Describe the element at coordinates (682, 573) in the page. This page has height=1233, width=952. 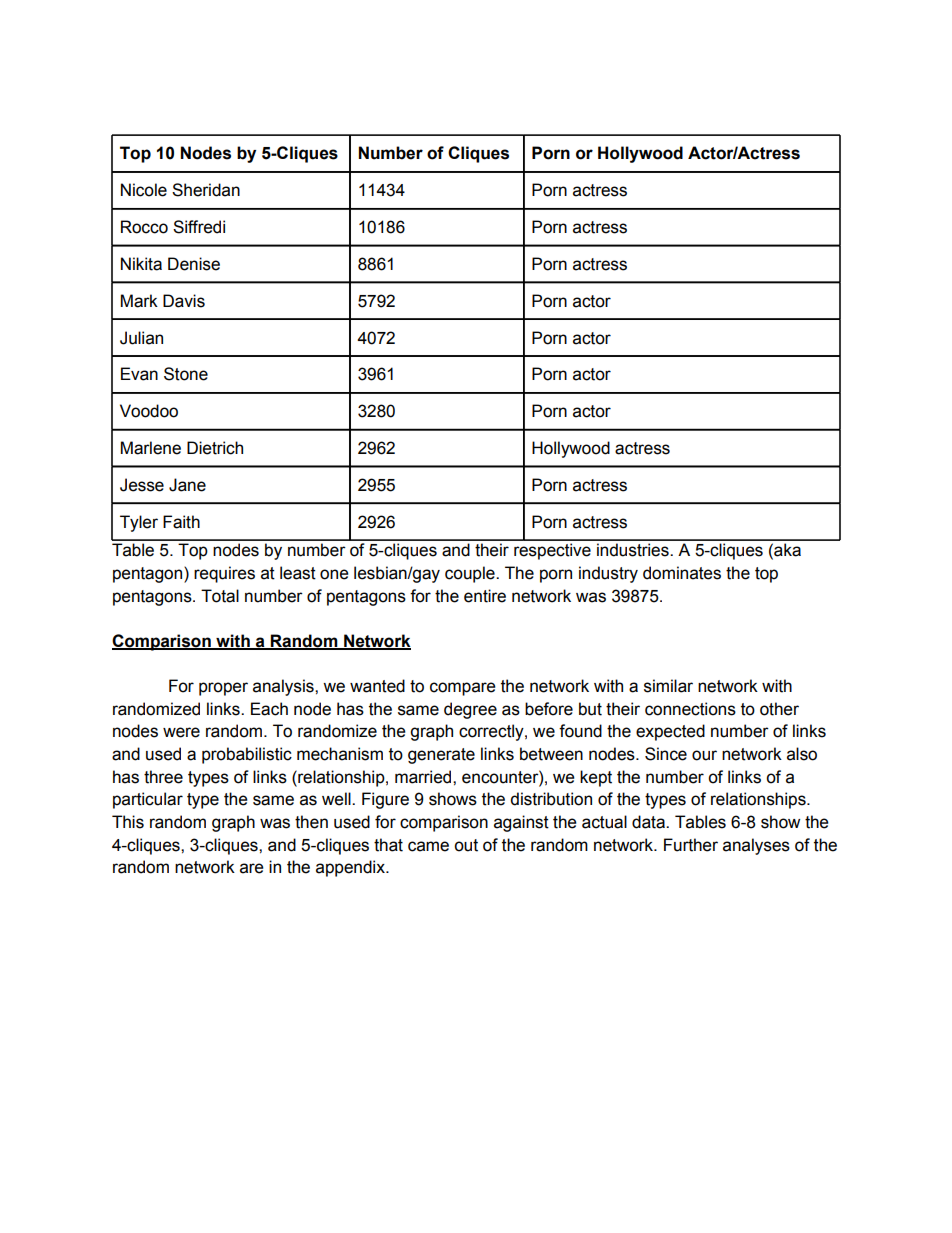
I see `dominates` at that location.
